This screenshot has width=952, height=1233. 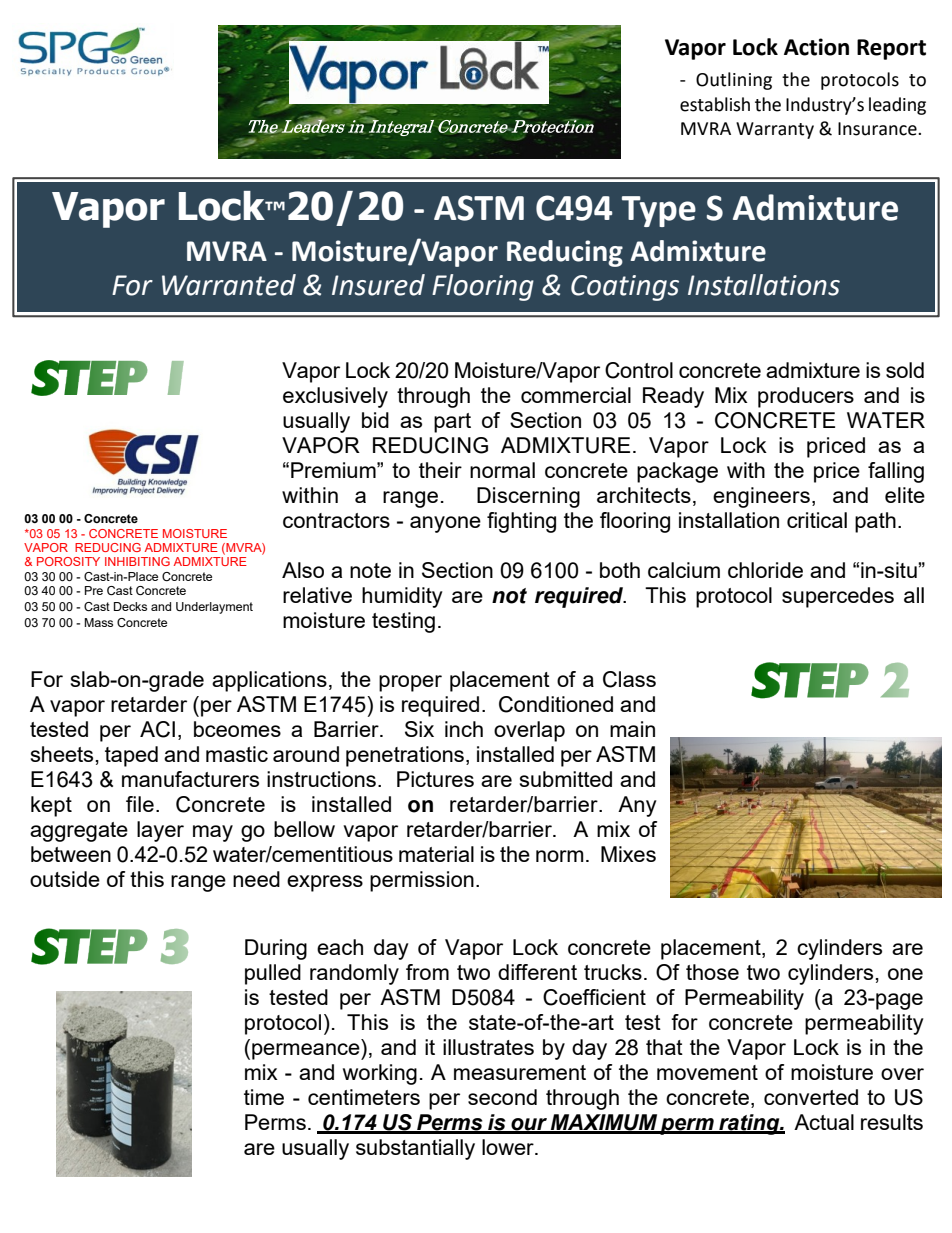 I want to click on part, so click(x=452, y=423).
